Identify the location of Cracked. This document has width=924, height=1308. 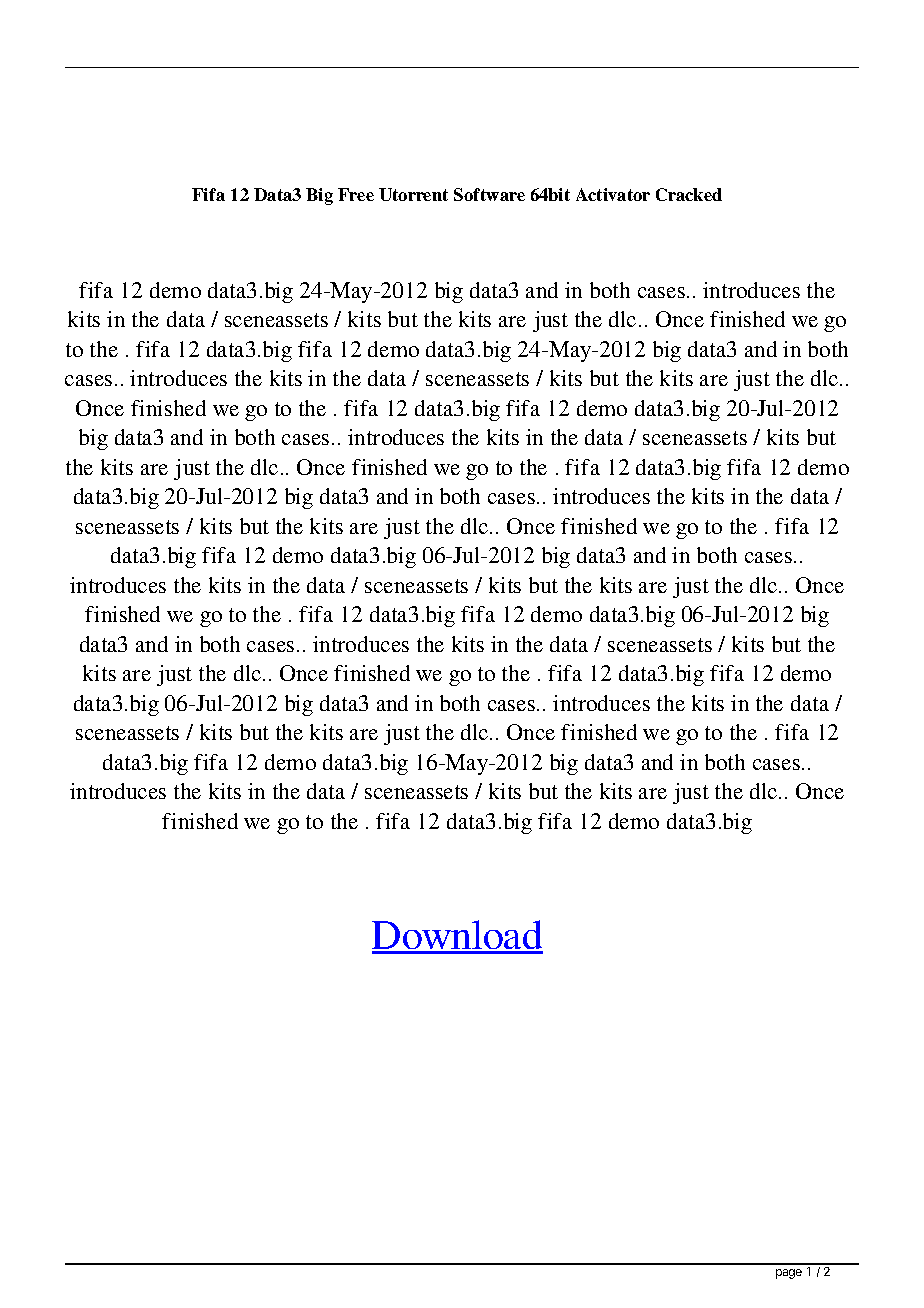
(689, 194).
